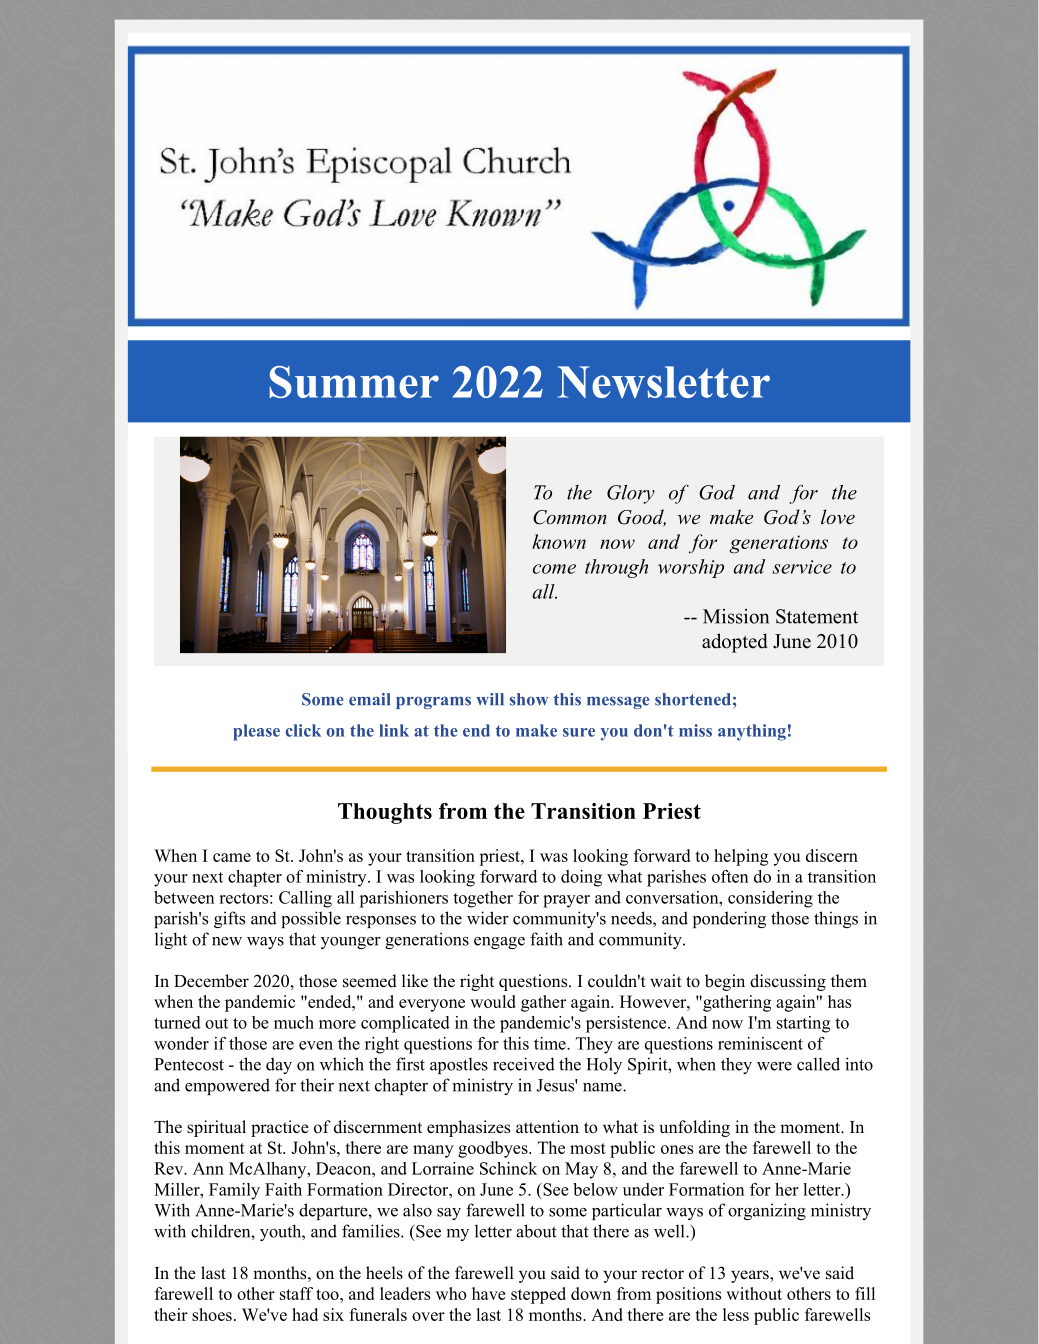 The width and height of the document is (1039, 1344). Describe the element at coordinates (554, 569) in the document. I see `come` at that location.
